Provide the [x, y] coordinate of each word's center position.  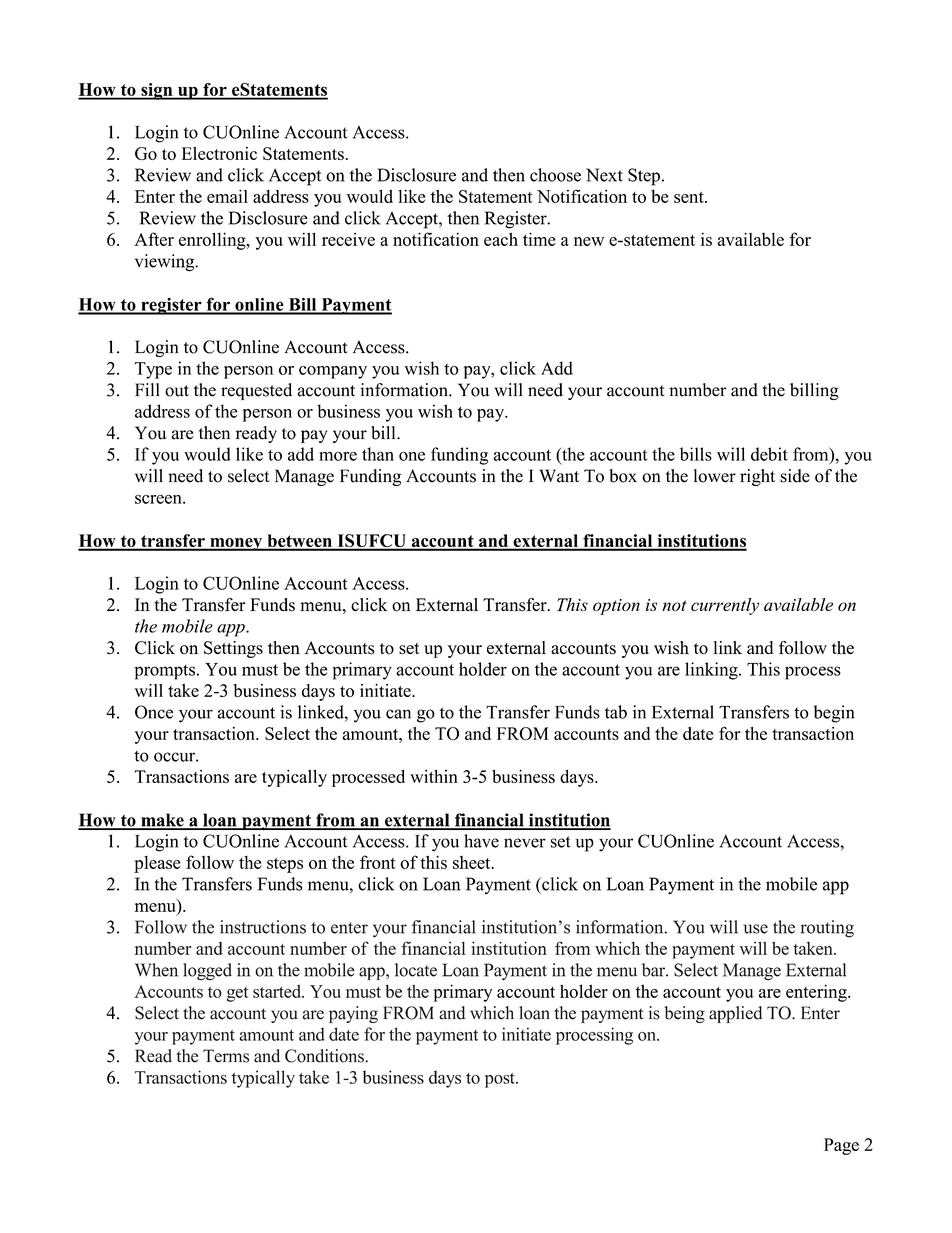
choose [555, 175]
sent [690, 197]
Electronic [219, 153]
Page [841, 1146]
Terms [226, 1056]
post [501, 1080]
